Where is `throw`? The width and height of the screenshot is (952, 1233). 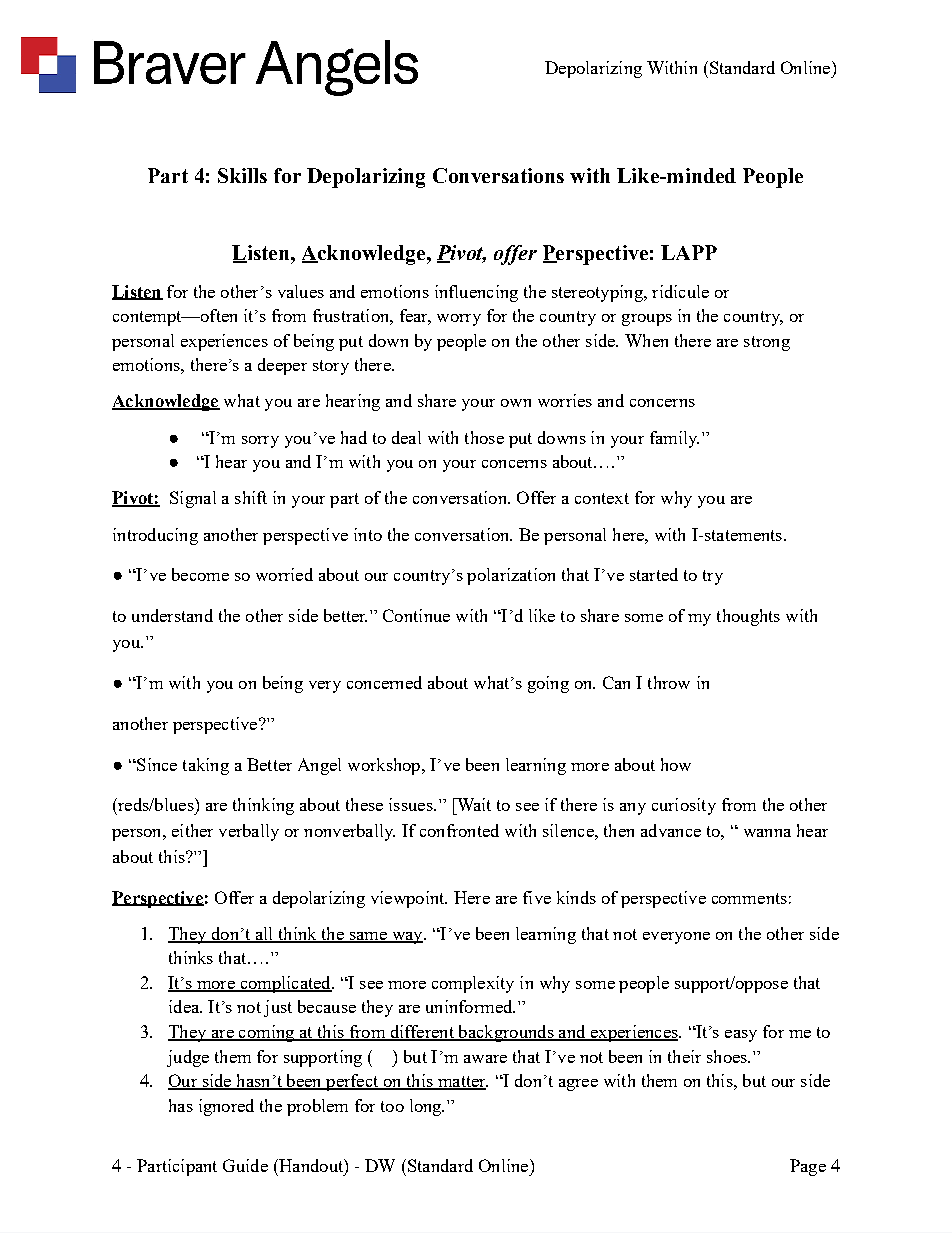 throw is located at coordinates (669, 682).
